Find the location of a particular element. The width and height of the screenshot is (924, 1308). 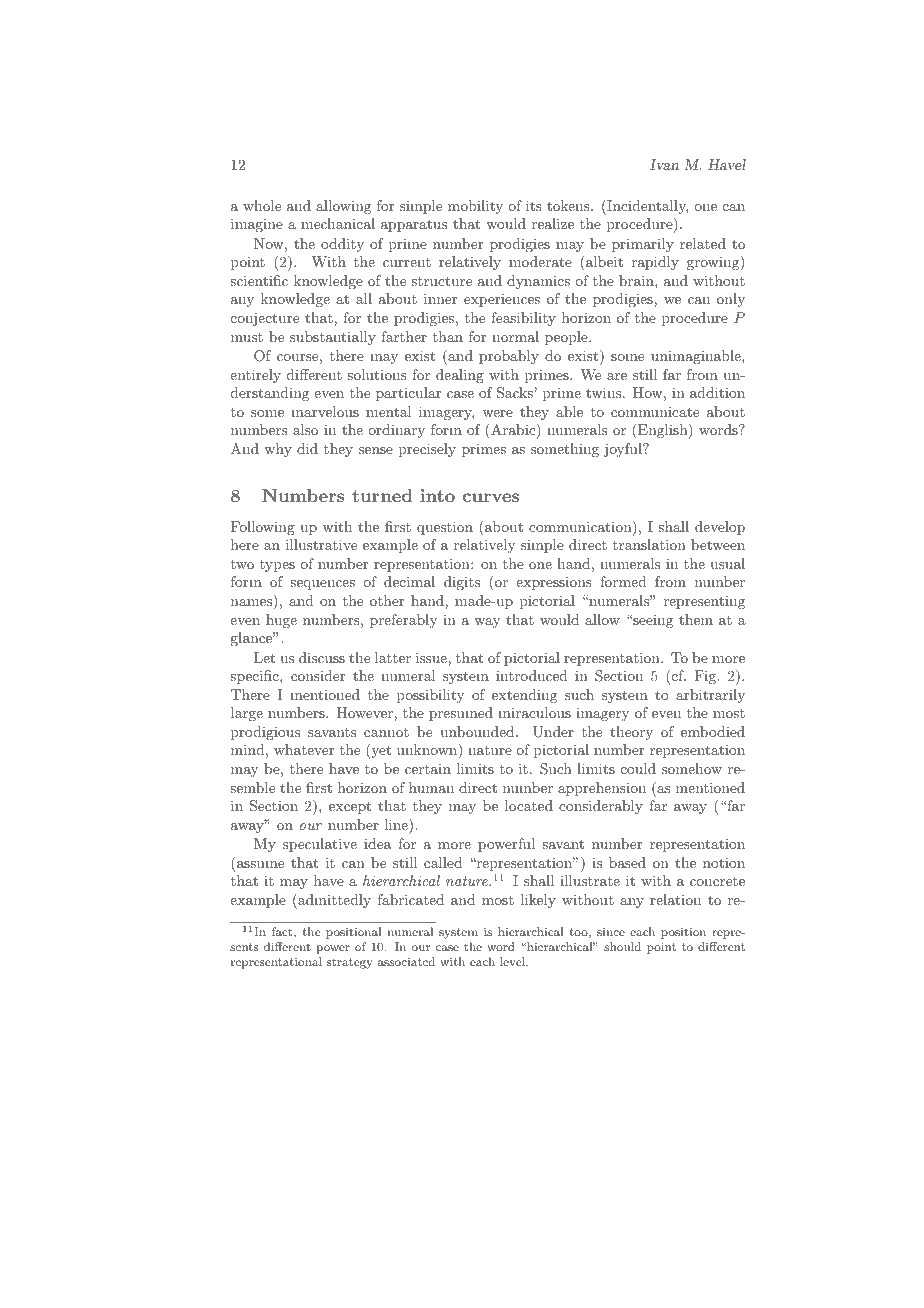

level is located at coordinates (513, 961).
